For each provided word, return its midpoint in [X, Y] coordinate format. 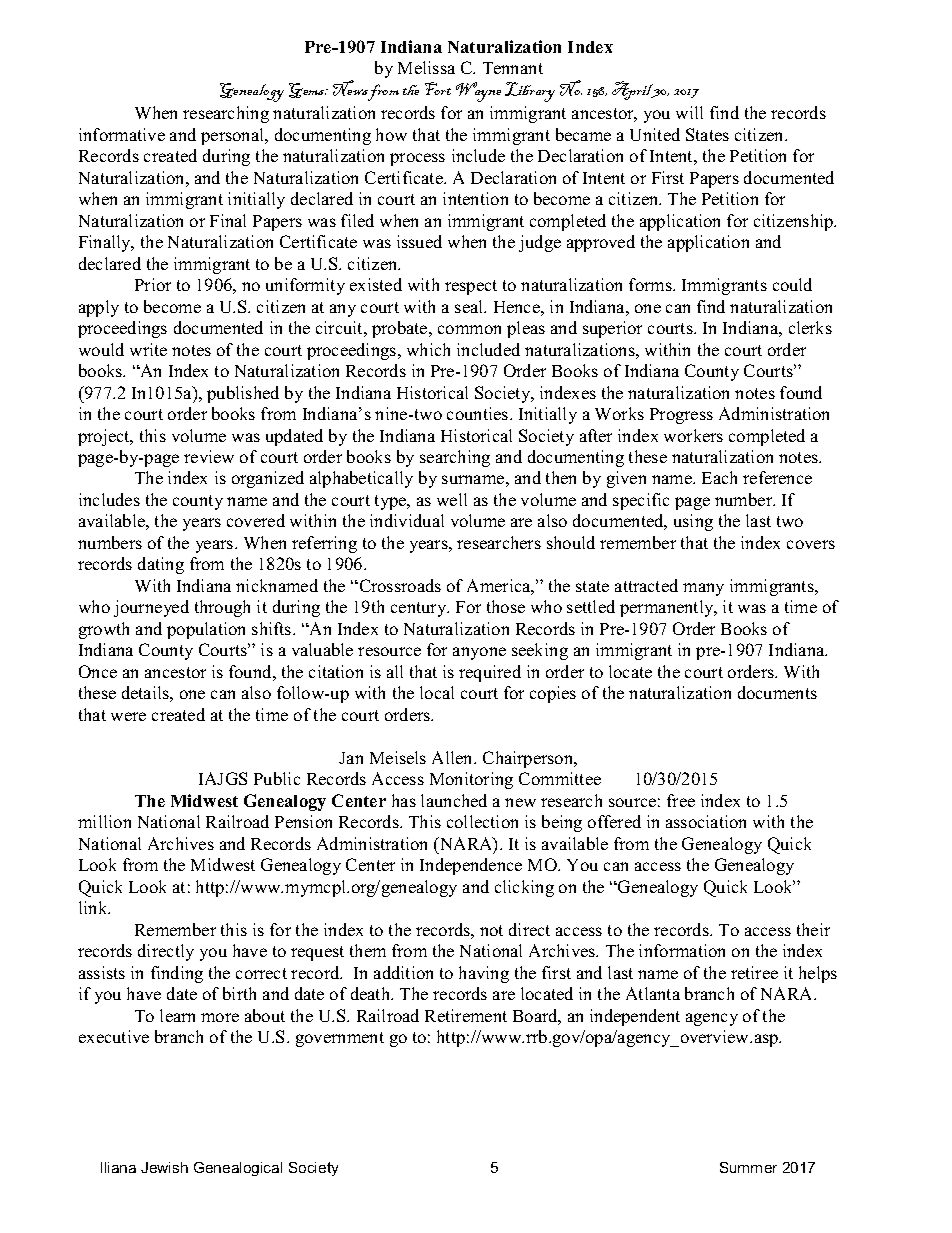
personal [234, 136]
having [484, 974]
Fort [438, 88]
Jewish [164, 1167]
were [128, 716]
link [94, 907]
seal [470, 306]
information [682, 950]
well [452, 499]
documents [777, 692]
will [689, 112]
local [437, 692]
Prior [153, 284]
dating [161, 565]
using [693, 522]
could [792, 284]
